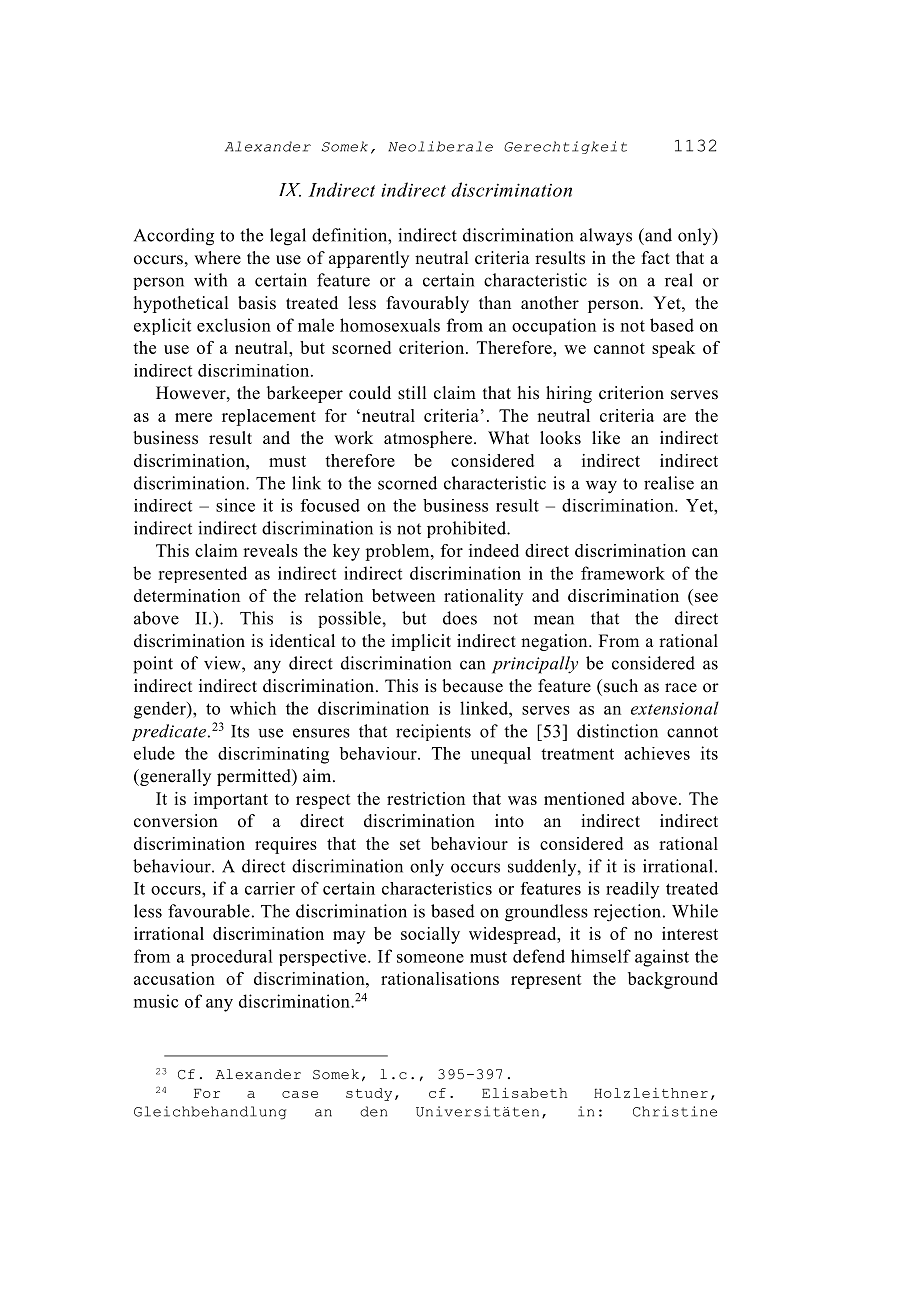 This page has width=924, height=1308. I want to click on such, so click(621, 686).
